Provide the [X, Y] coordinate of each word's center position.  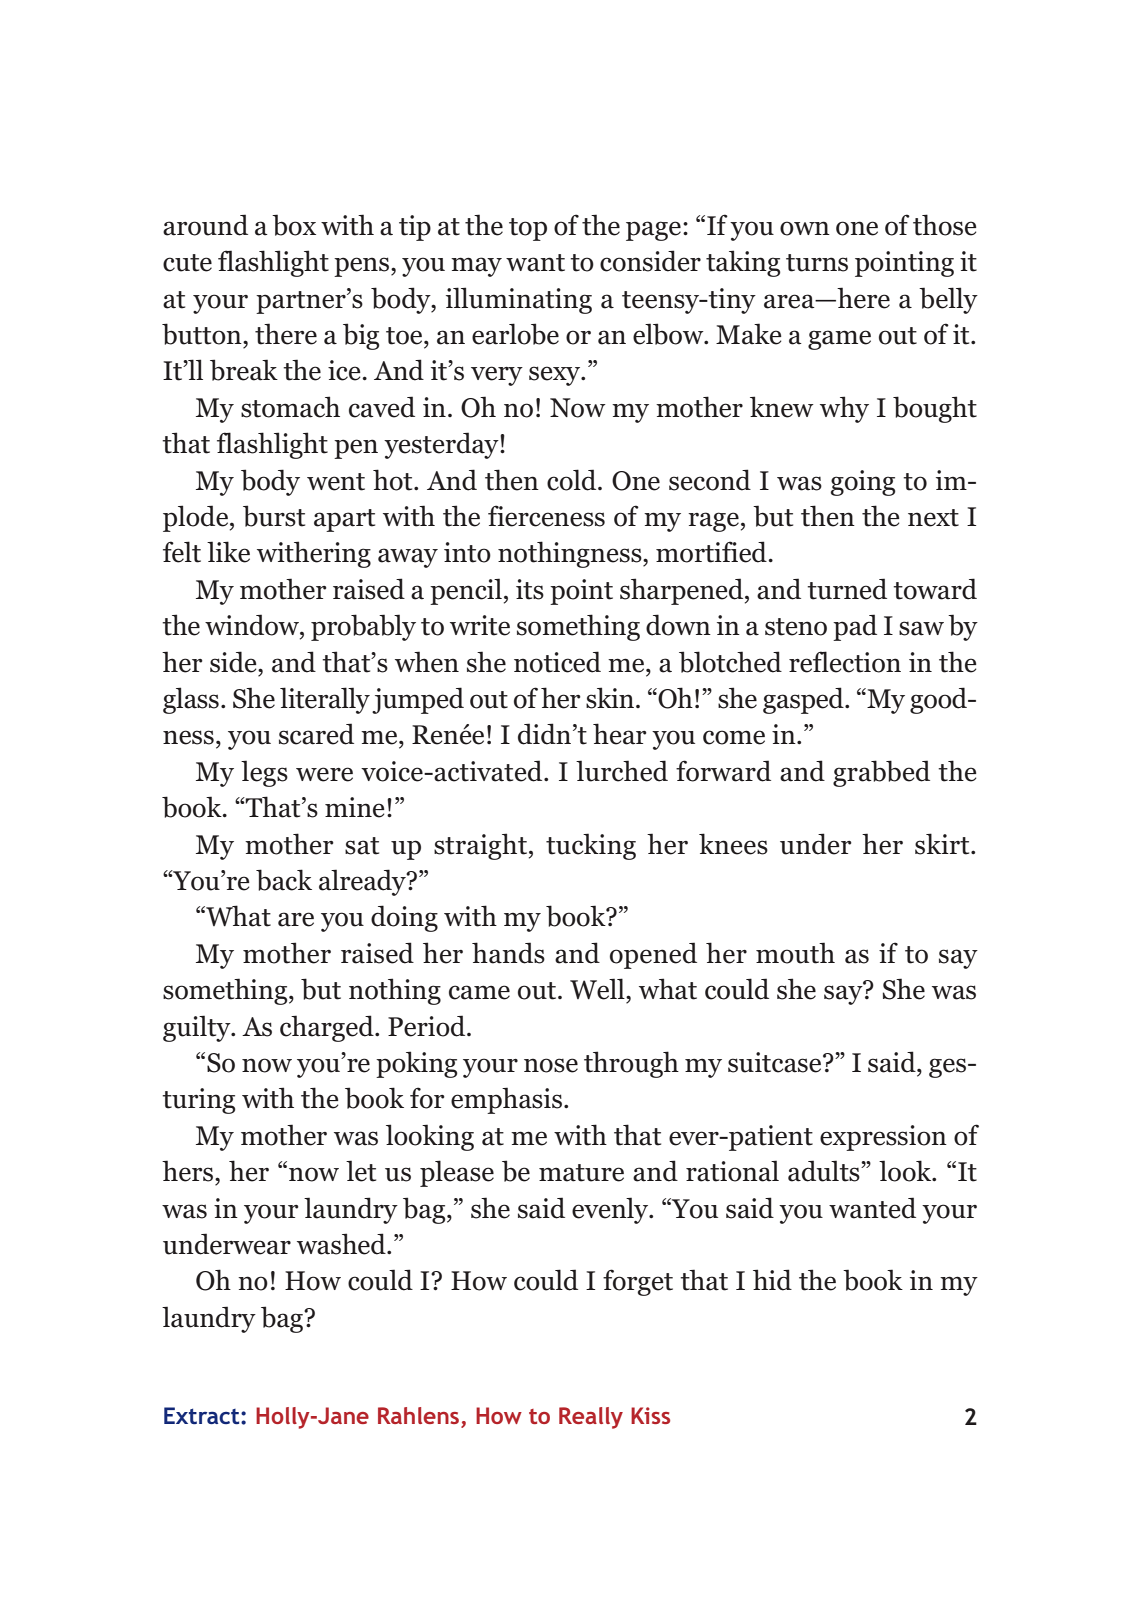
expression [883, 1138]
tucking [591, 846]
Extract [203, 1415]
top [528, 229]
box [294, 225]
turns [817, 263]
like [228, 552]
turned [847, 589]
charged [328, 1028]
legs [264, 773]
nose [551, 1065]
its [530, 589]
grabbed [881, 773]
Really [591, 1418]
